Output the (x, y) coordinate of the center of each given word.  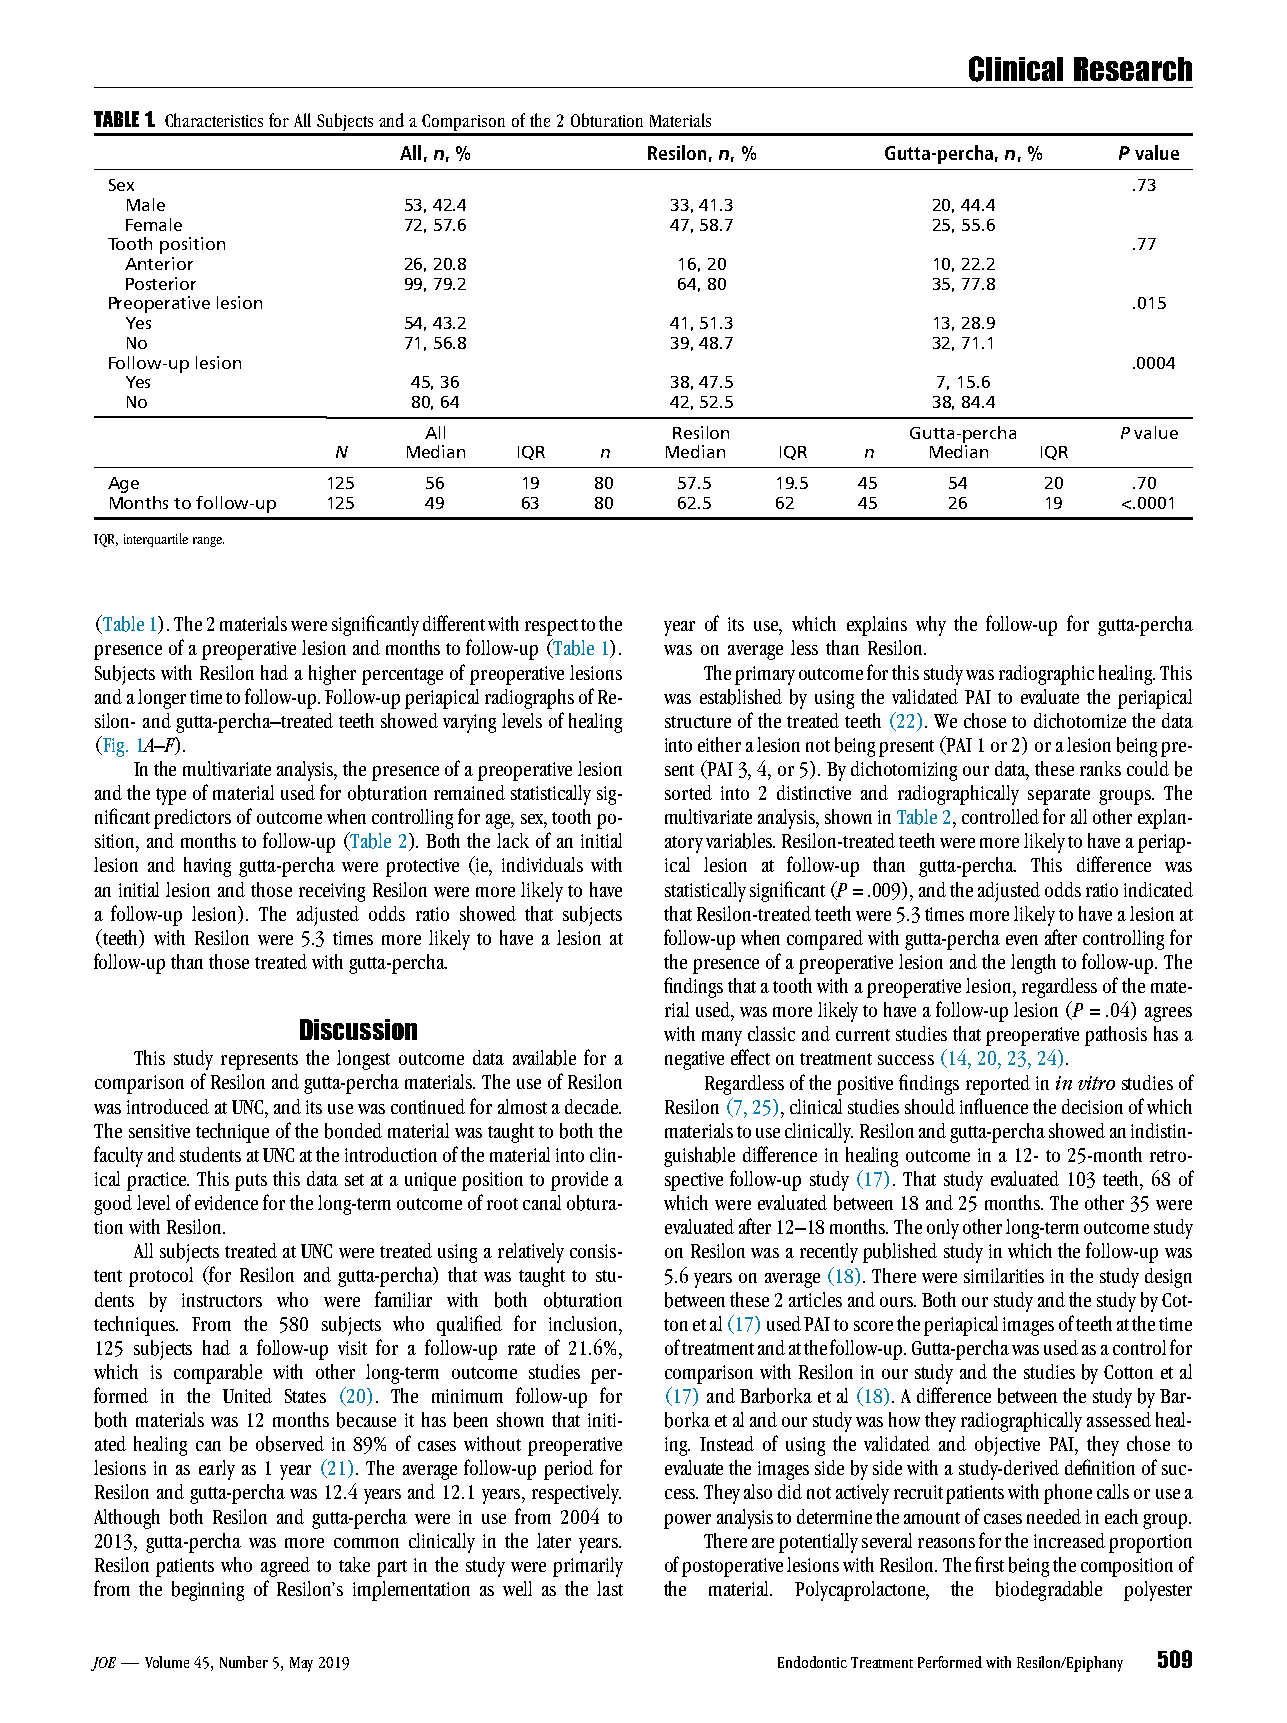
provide (579, 1181)
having (207, 867)
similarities (1004, 1275)
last (610, 1588)
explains (877, 626)
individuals (542, 864)
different (454, 623)
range (208, 542)
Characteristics (214, 120)
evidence (226, 1202)
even (1022, 940)
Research (1133, 69)
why (931, 626)
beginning (208, 1591)
